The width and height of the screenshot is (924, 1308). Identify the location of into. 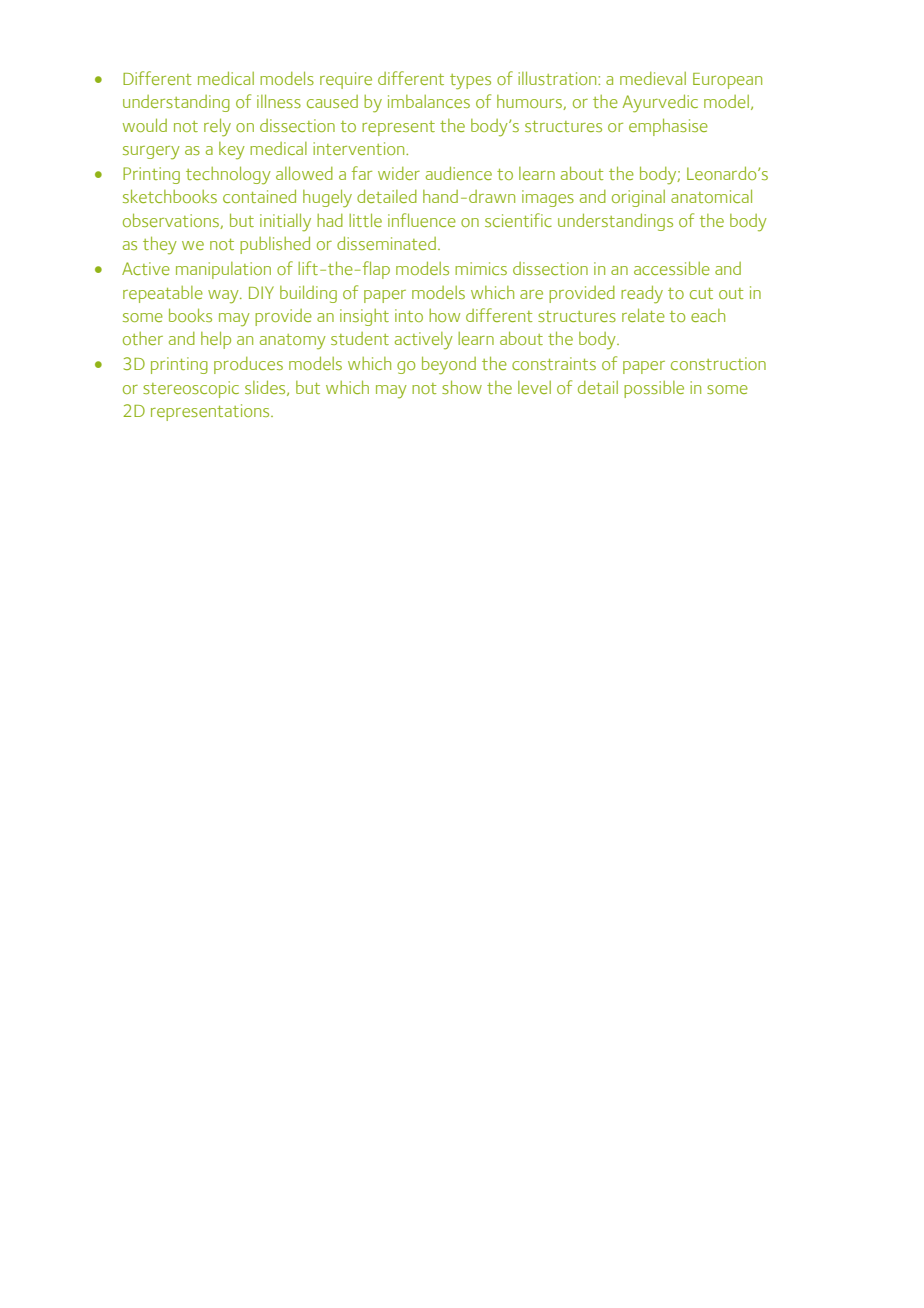
(409, 315).
